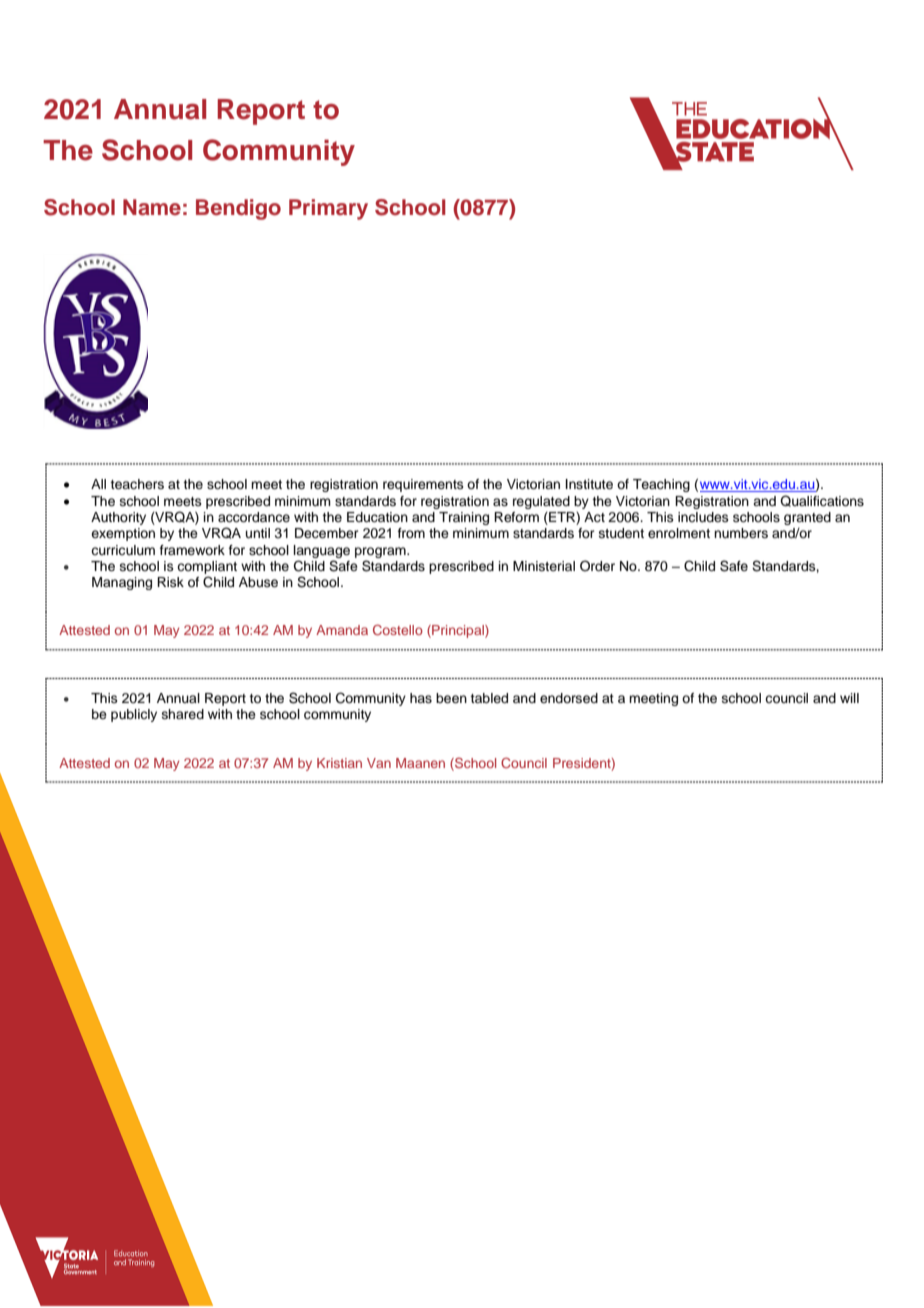 Image resolution: width=924 pixels, height=1308 pixels. Describe the element at coordinates (423, 485) in the screenshot. I see `requirements` at that location.
